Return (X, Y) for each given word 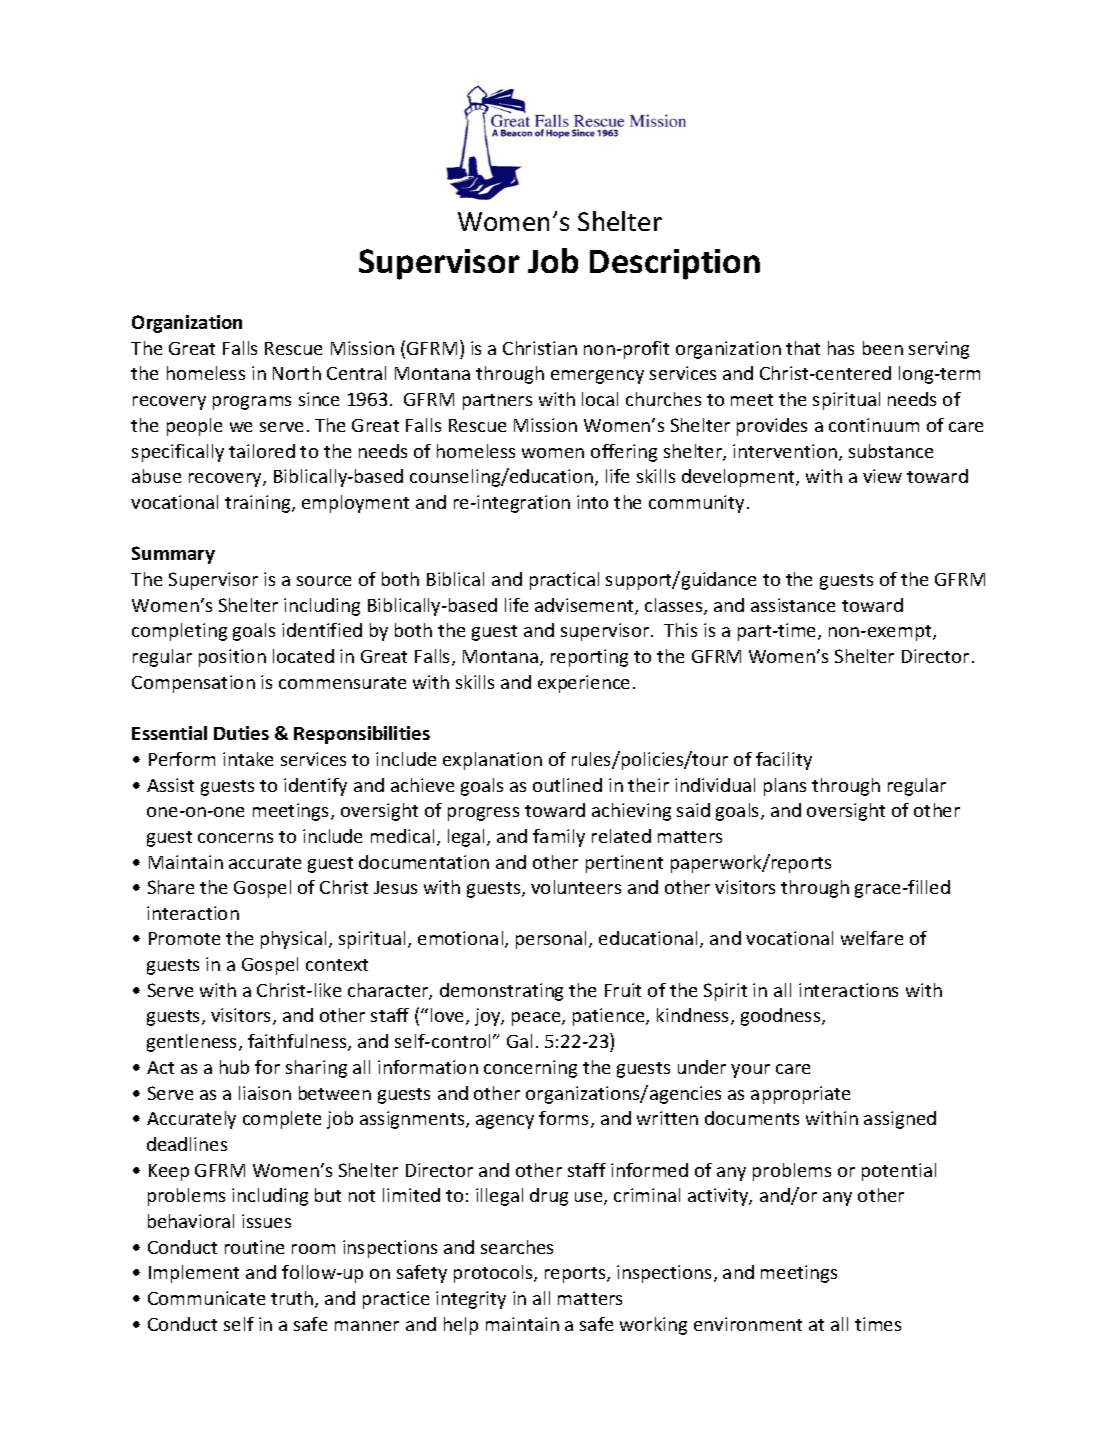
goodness (782, 1017)
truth (293, 1299)
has (841, 348)
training (259, 504)
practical (564, 581)
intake (248, 759)
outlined (567, 785)
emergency (597, 377)
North (297, 373)
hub (234, 1067)
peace (537, 1019)
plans (785, 787)
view (882, 476)
